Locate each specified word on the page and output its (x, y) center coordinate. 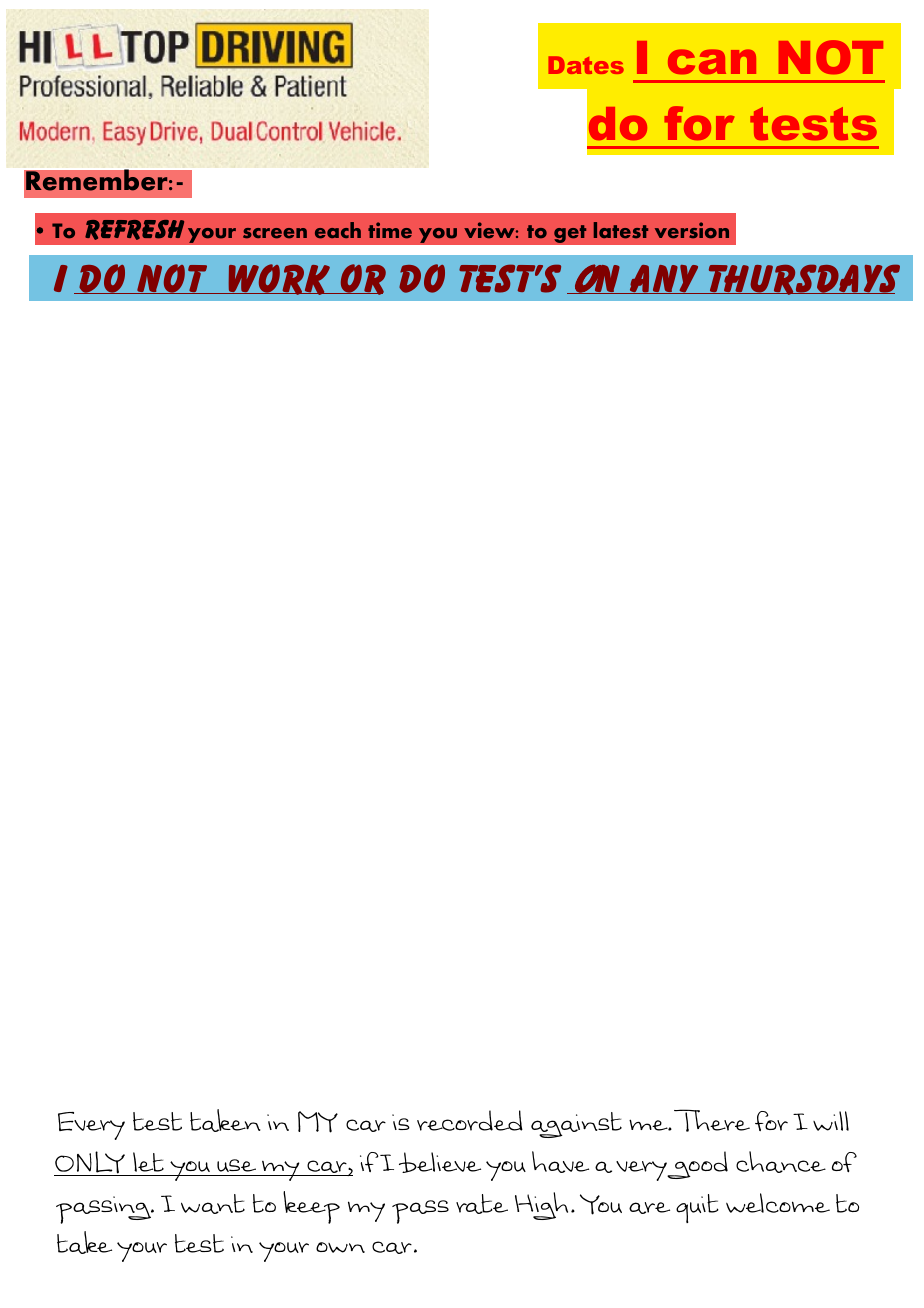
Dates (586, 65)
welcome (778, 1203)
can (712, 61)
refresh (134, 230)
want (213, 1204)
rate (482, 1204)
